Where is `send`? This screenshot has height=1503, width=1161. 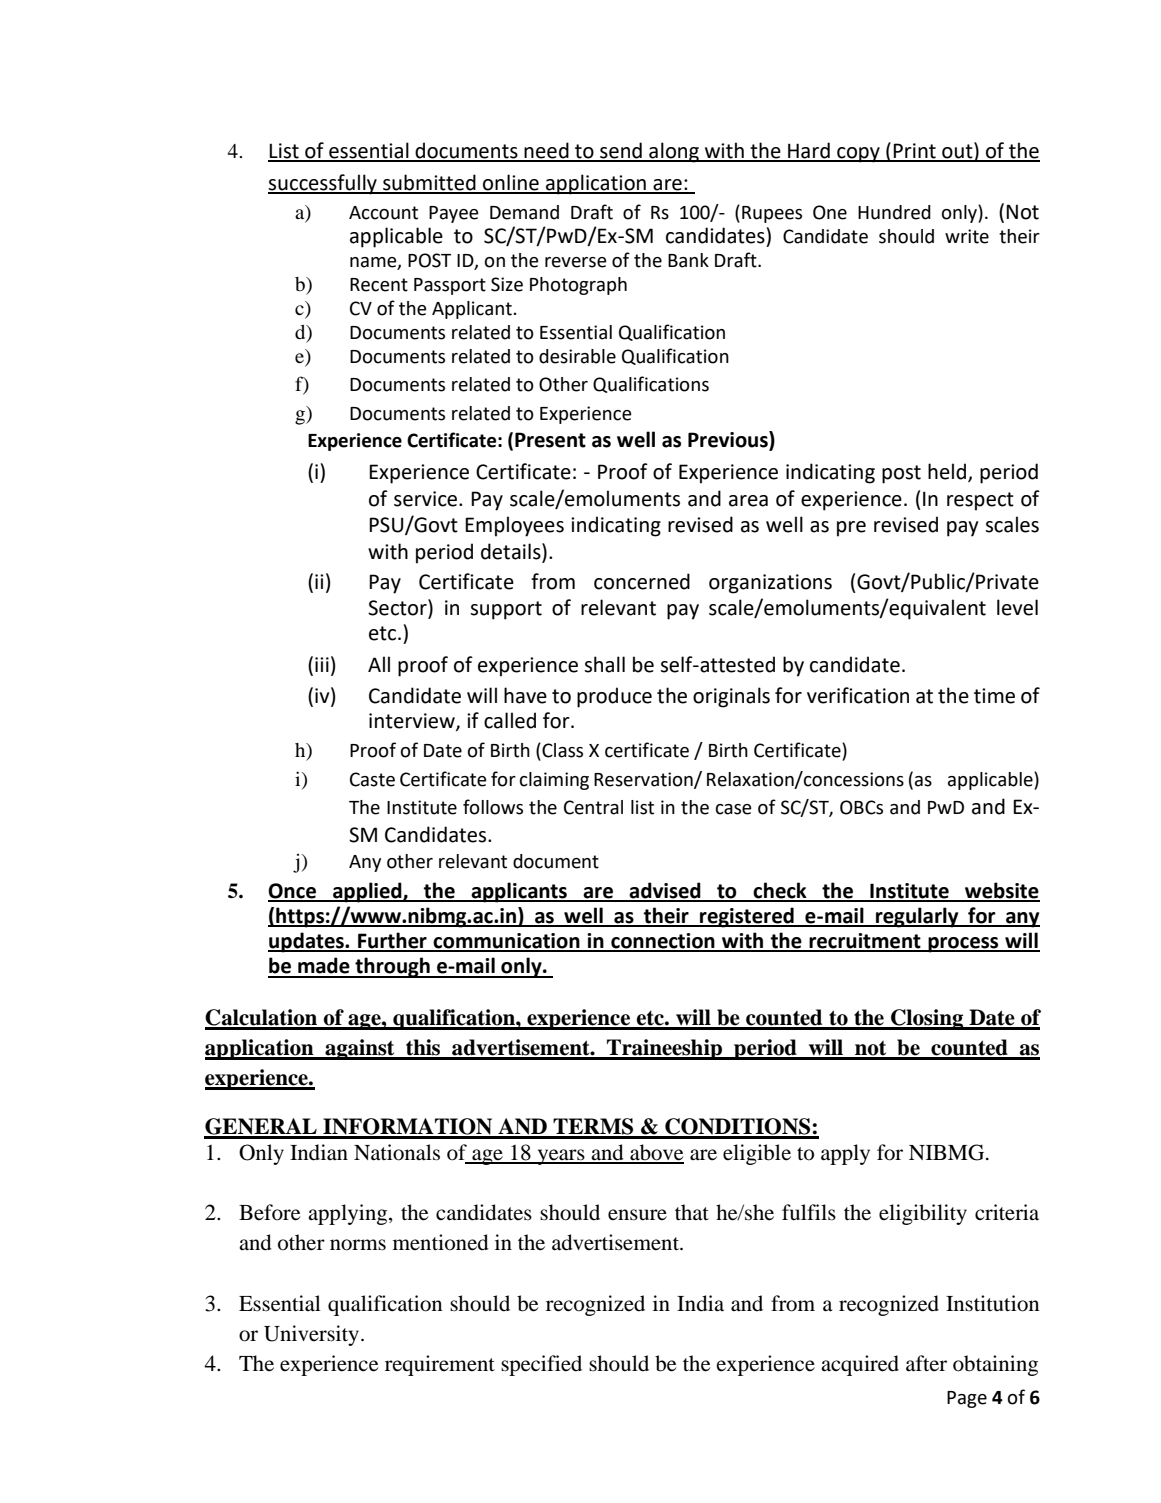 send is located at coordinates (621, 151).
